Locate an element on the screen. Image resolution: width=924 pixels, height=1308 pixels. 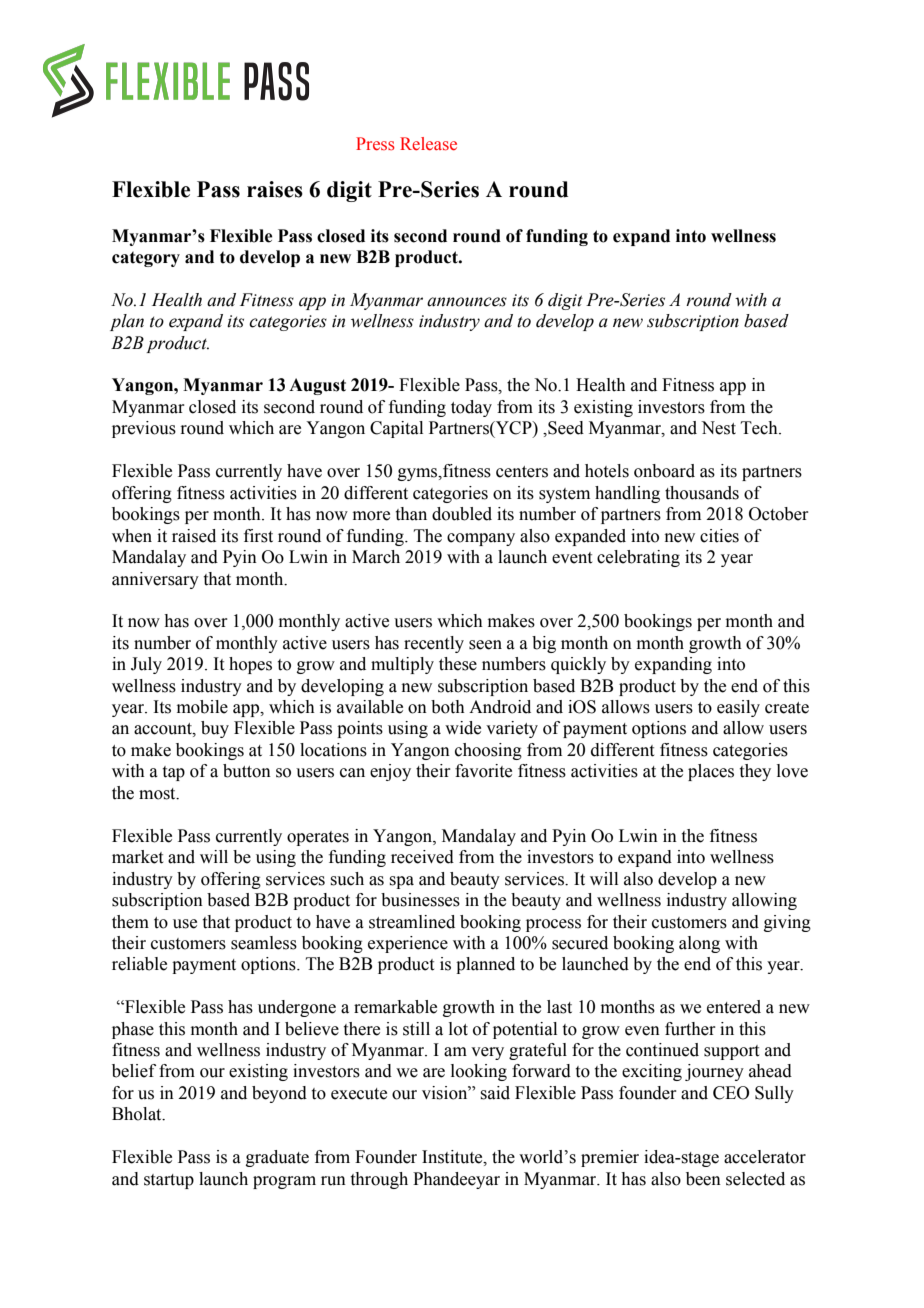
Release is located at coordinates (428, 144).
